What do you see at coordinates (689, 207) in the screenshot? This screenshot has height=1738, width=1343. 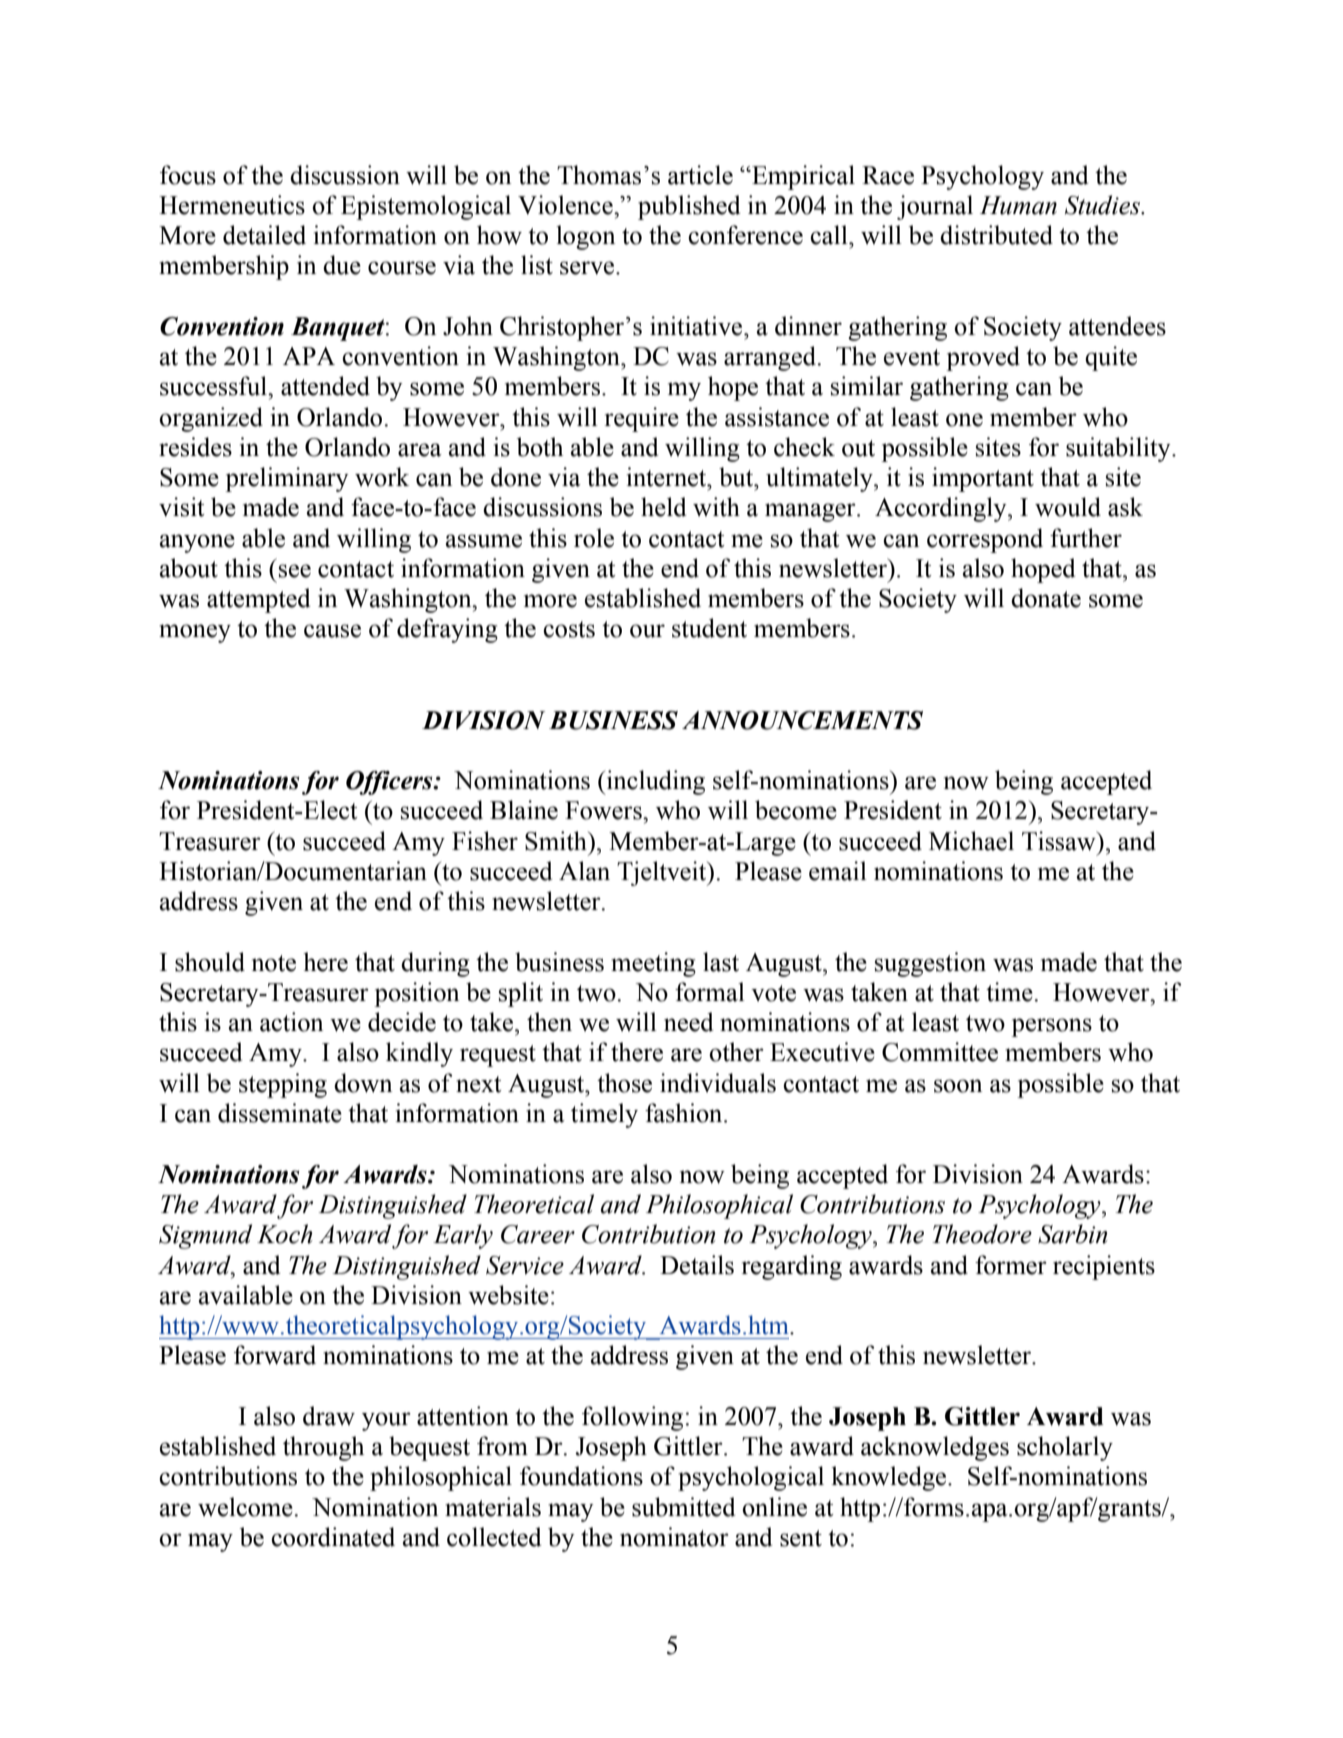 I see `published` at bounding box center [689, 207].
